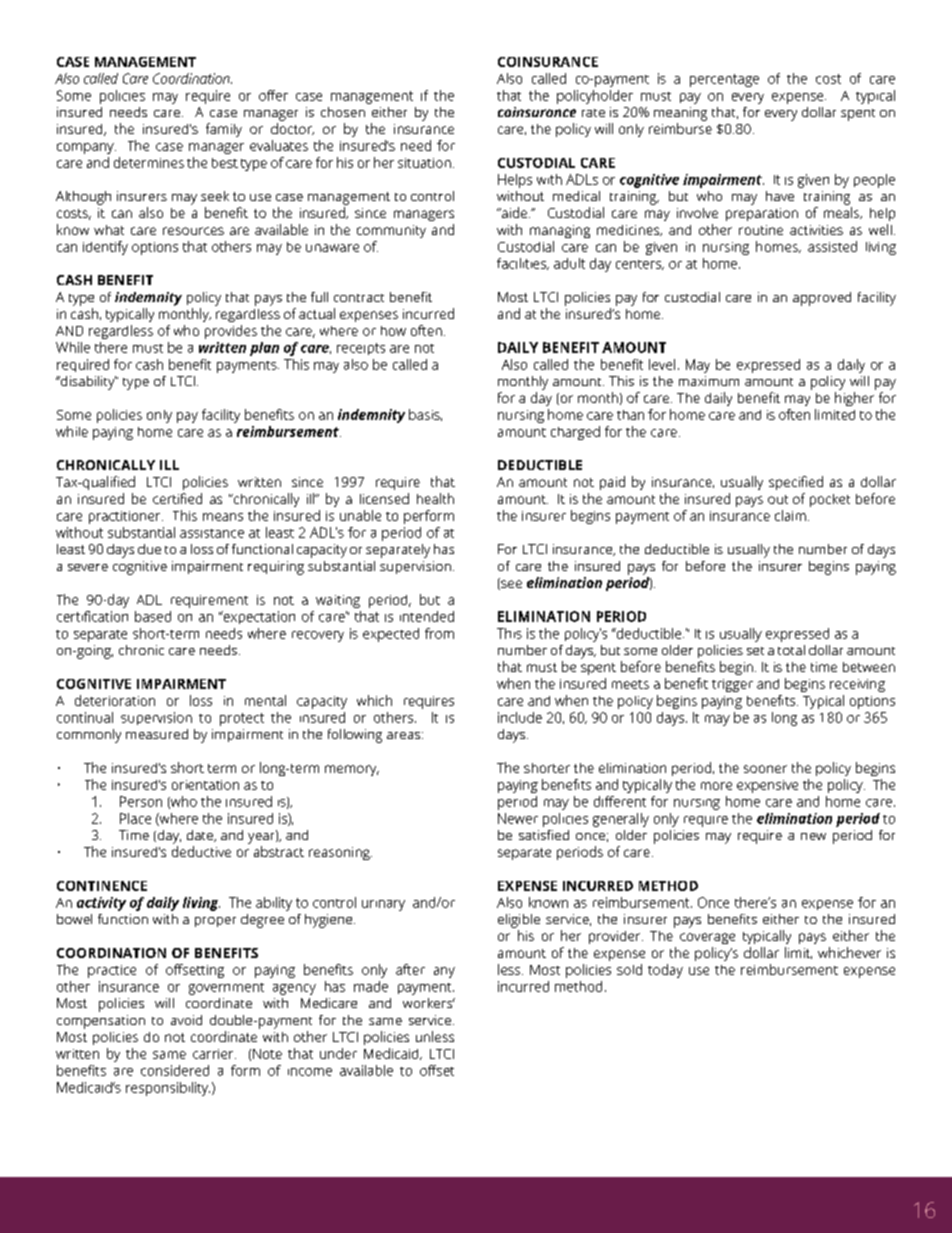  What do you see at coordinates (520, 717) in the image?
I see `include` at bounding box center [520, 717].
